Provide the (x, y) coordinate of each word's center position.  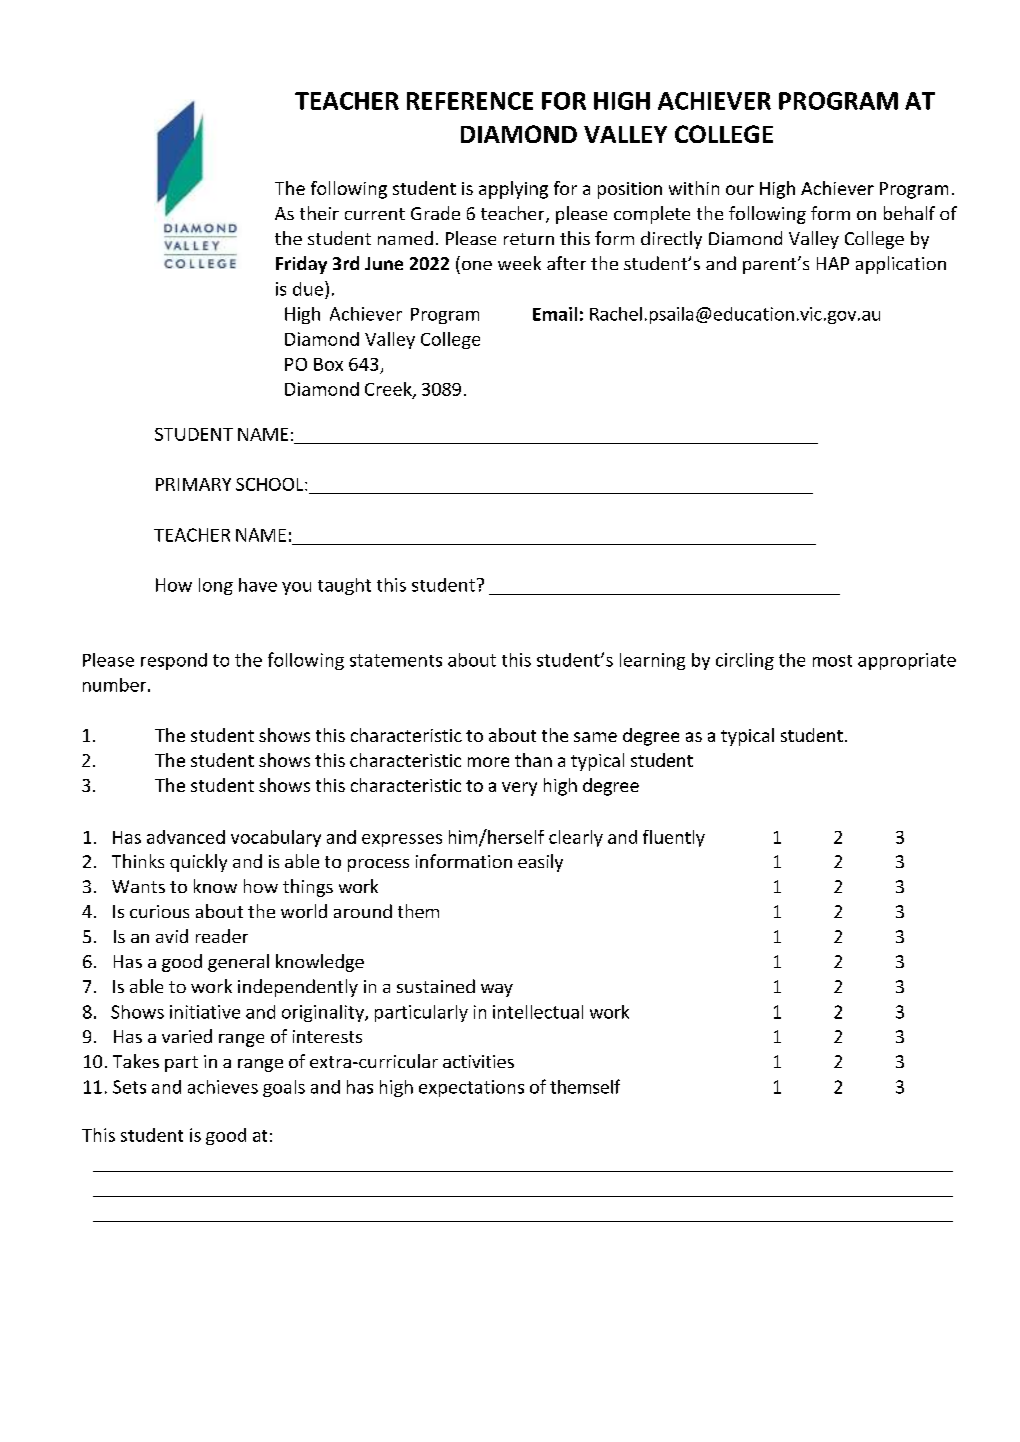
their (319, 213)
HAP (833, 263)
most (832, 661)
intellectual (538, 1012)
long (216, 586)
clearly (576, 838)
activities (478, 1061)
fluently (674, 838)
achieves (223, 1087)
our (740, 190)
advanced (186, 837)
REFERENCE (470, 101)
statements (396, 660)
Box (328, 364)
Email (555, 314)
